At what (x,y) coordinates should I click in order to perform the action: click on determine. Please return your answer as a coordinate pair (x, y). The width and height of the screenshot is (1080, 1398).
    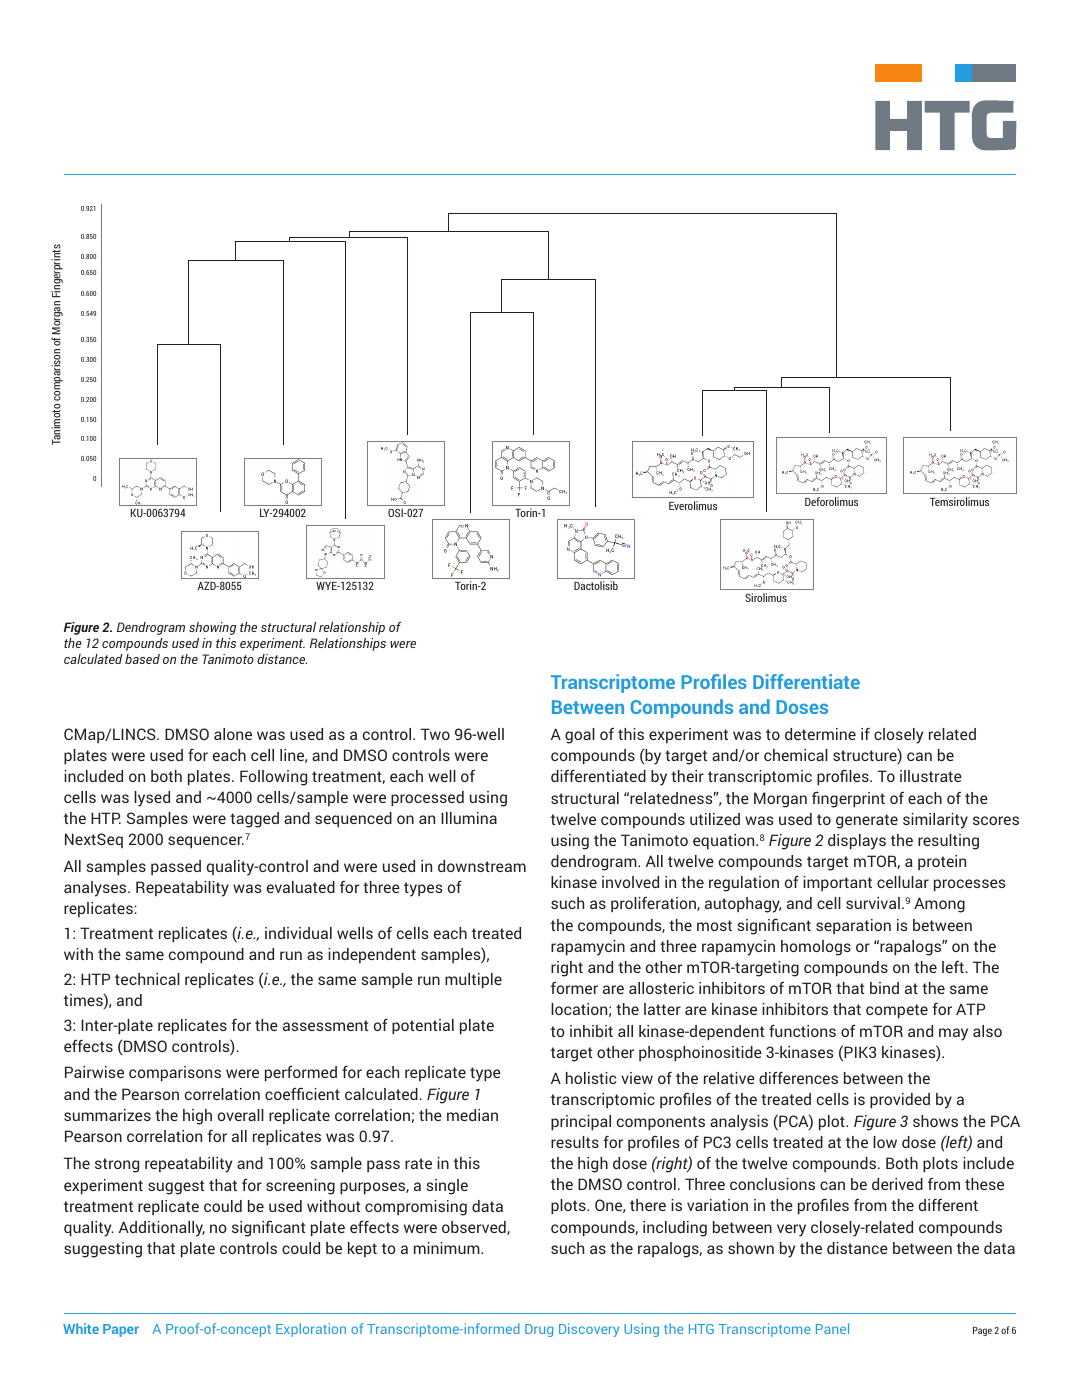
    Looking at the image, I should click on (820, 734).
